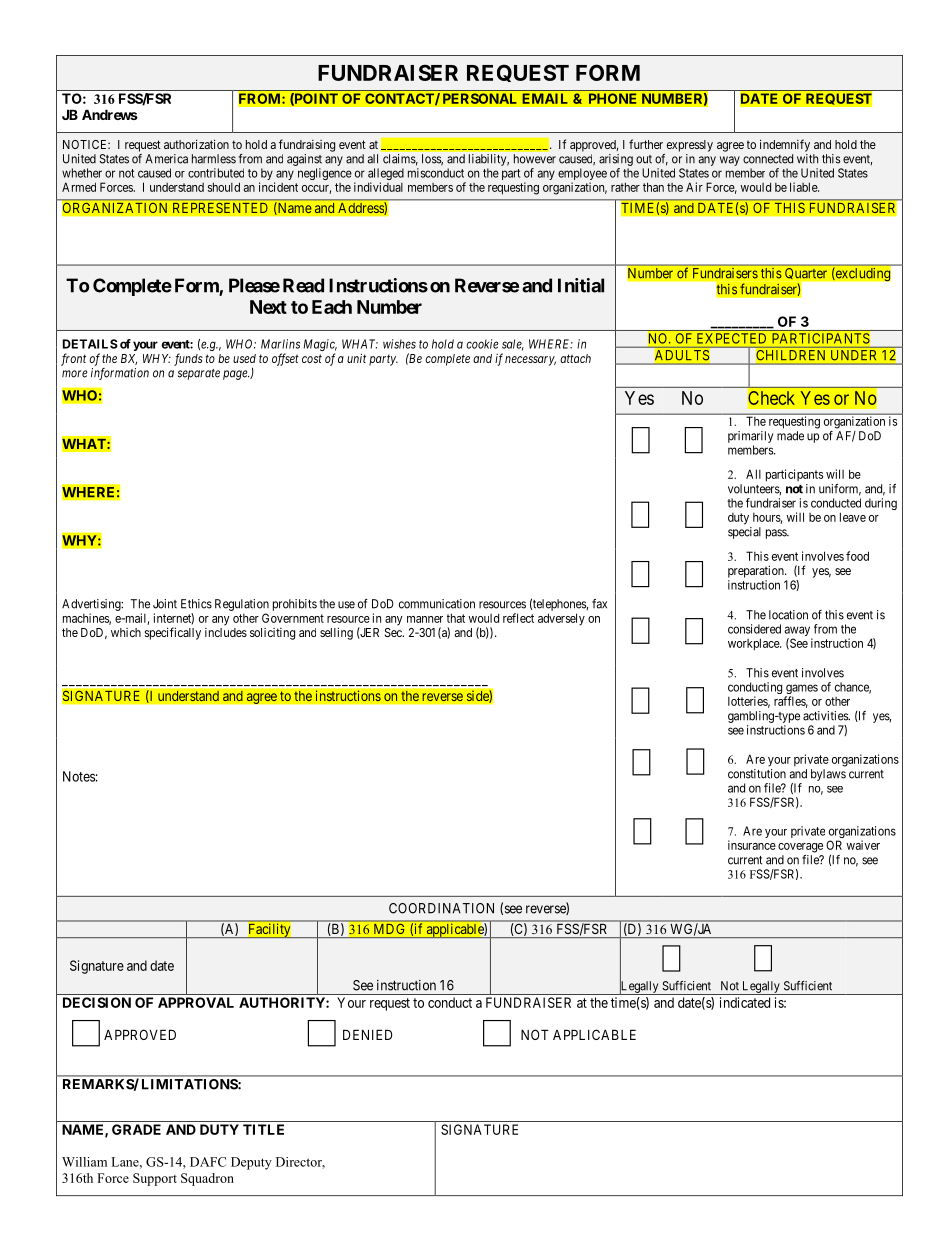 This page has height=1233, width=952. Describe the element at coordinates (798, 632) in the page. I see `away` at that location.
